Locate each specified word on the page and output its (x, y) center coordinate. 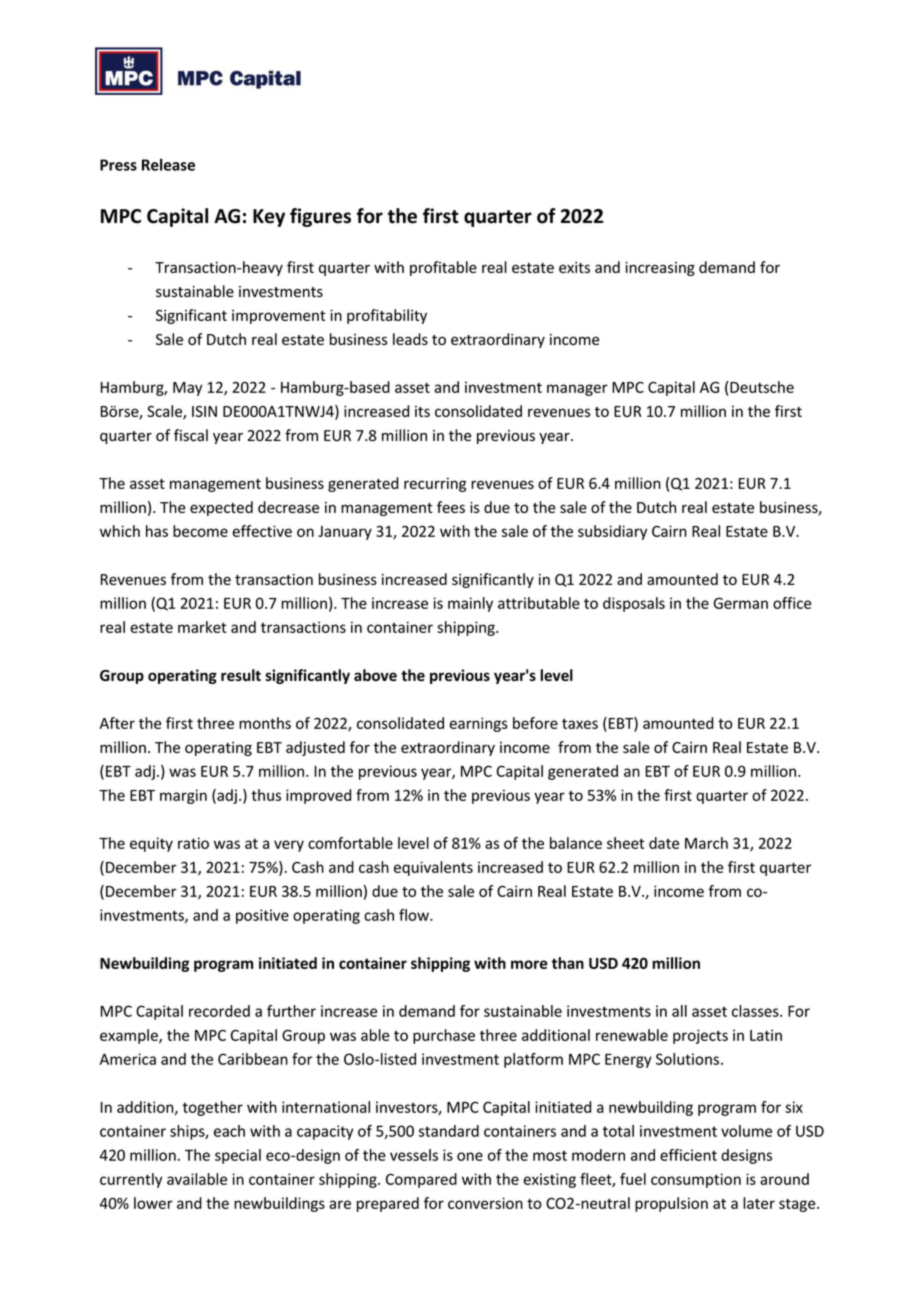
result (241, 675)
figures (320, 217)
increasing (660, 269)
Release (168, 164)
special (238, 1156)
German (741, 603)
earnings (479, 724)
